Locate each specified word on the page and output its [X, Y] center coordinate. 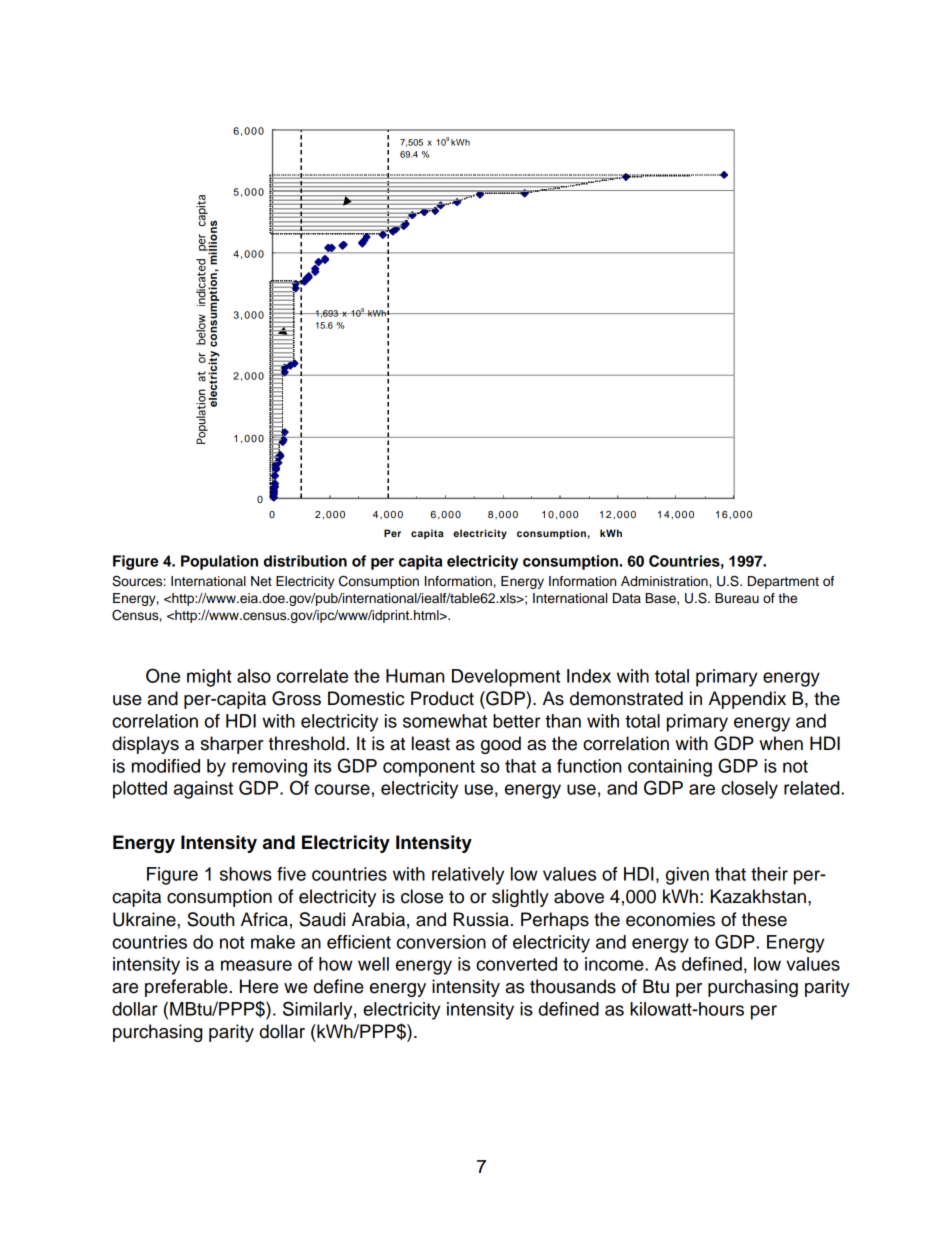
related [813, 788]
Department [783, 582]
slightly [520, 898]
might [209, 678]
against [203, 790]
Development [506, 678]
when [781, 743]
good [501, 745]
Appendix [747, 700]
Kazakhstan [758, 896]
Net [261, 581]
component [429, 768]
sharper [232, 745]
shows [246, 874]
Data [627, 598]
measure [256, 965]
